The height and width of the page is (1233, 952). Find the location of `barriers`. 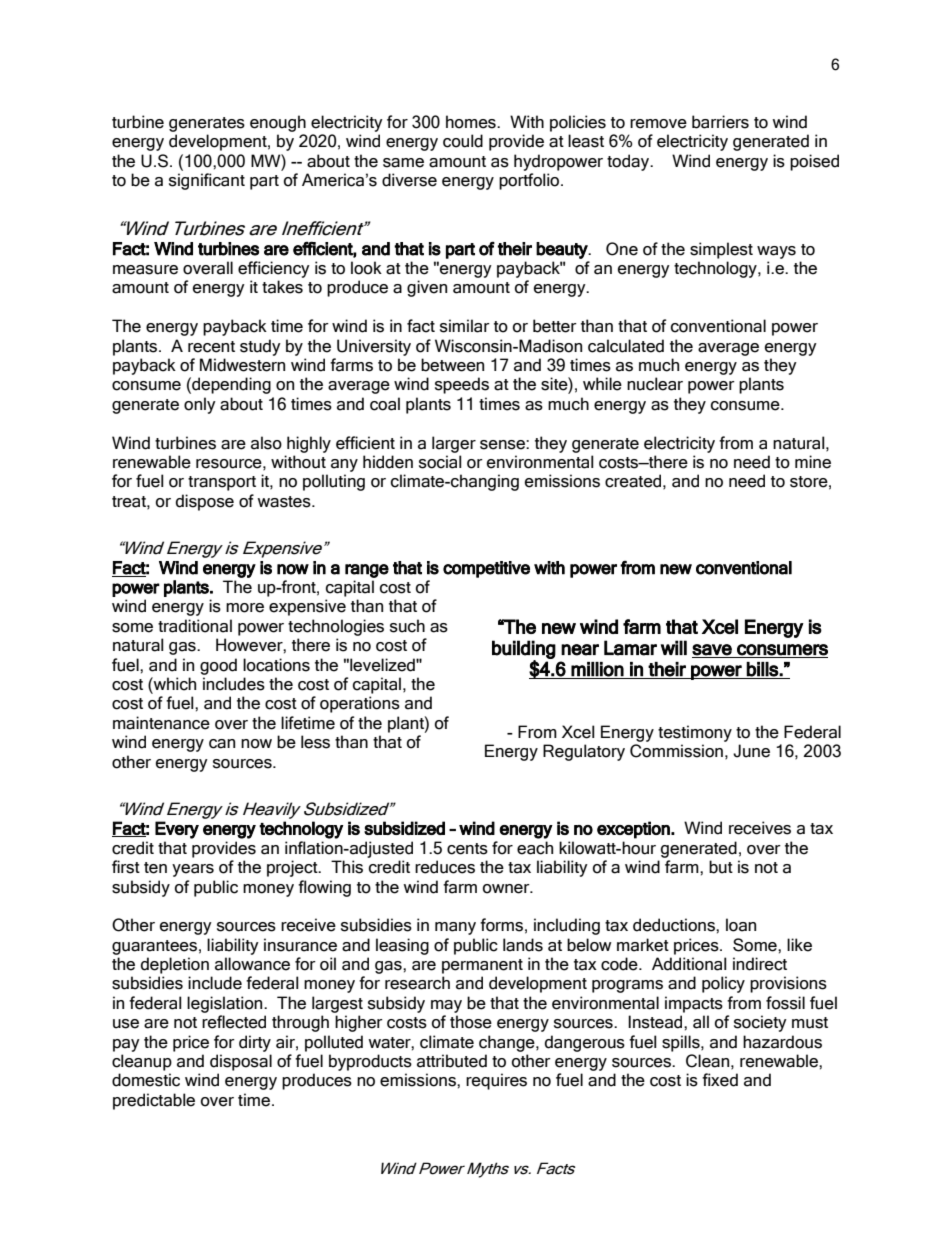

barriers is located at coordinates (720, 122).
